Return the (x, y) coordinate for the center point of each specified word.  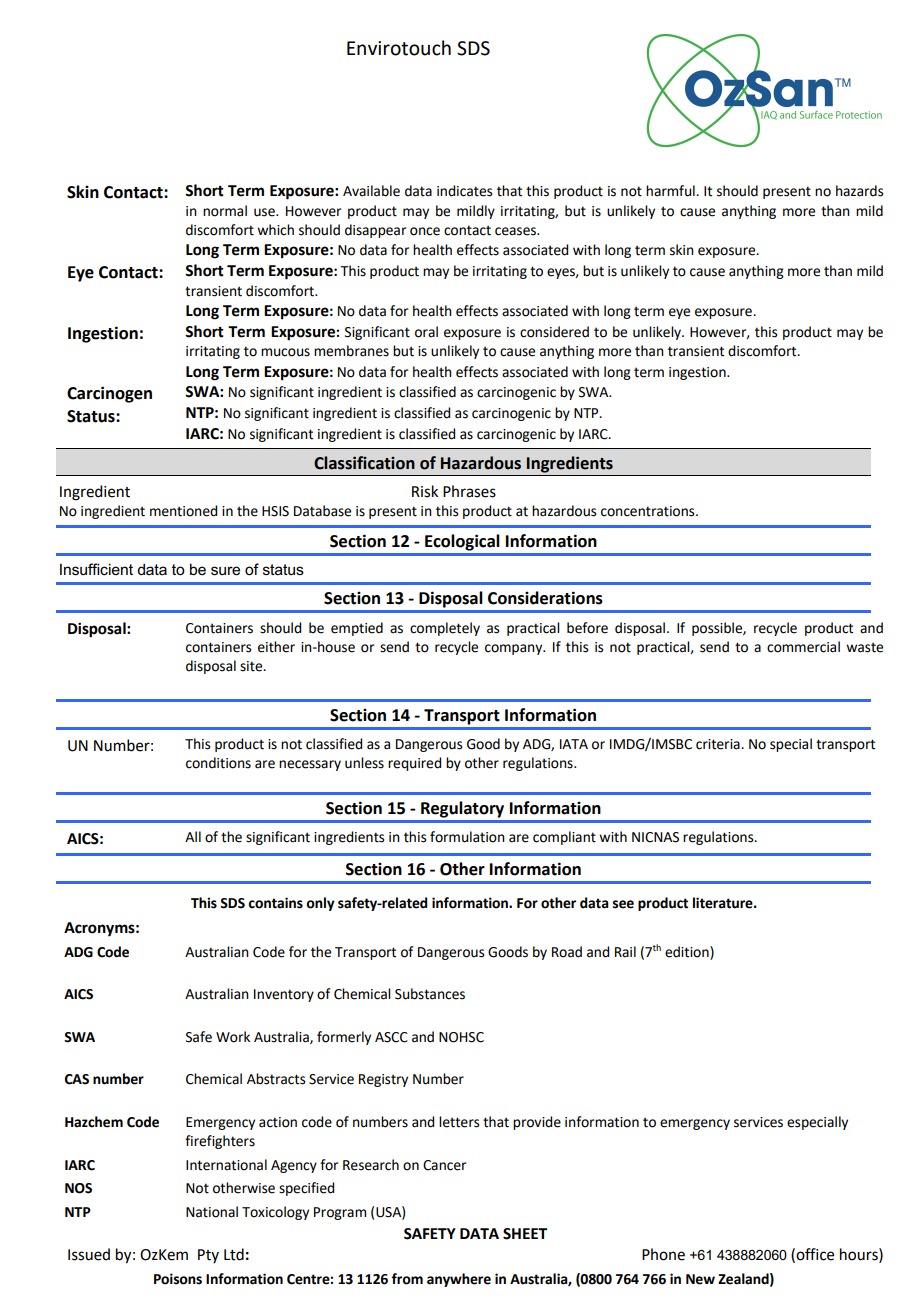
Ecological (462, 542)
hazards (860, 191)
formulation (467, 837)
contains (275, 903)
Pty (208, 1256)
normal (225, 211)
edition (688, 952)
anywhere (459, 1280)
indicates (465, 191)
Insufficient (96, 569)
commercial (803, 647)
